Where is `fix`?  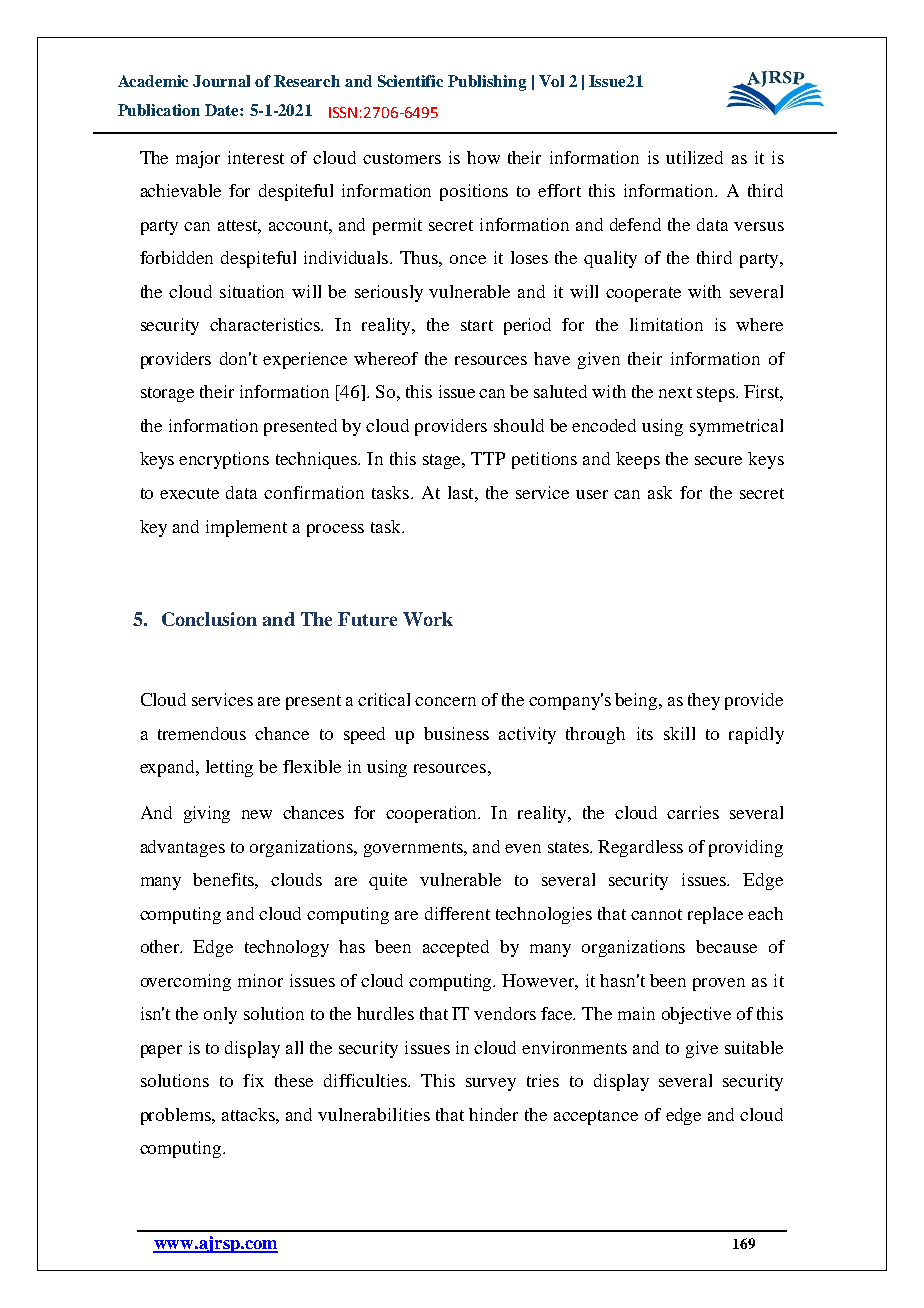
fix is located at coordinates (253, 1080).
